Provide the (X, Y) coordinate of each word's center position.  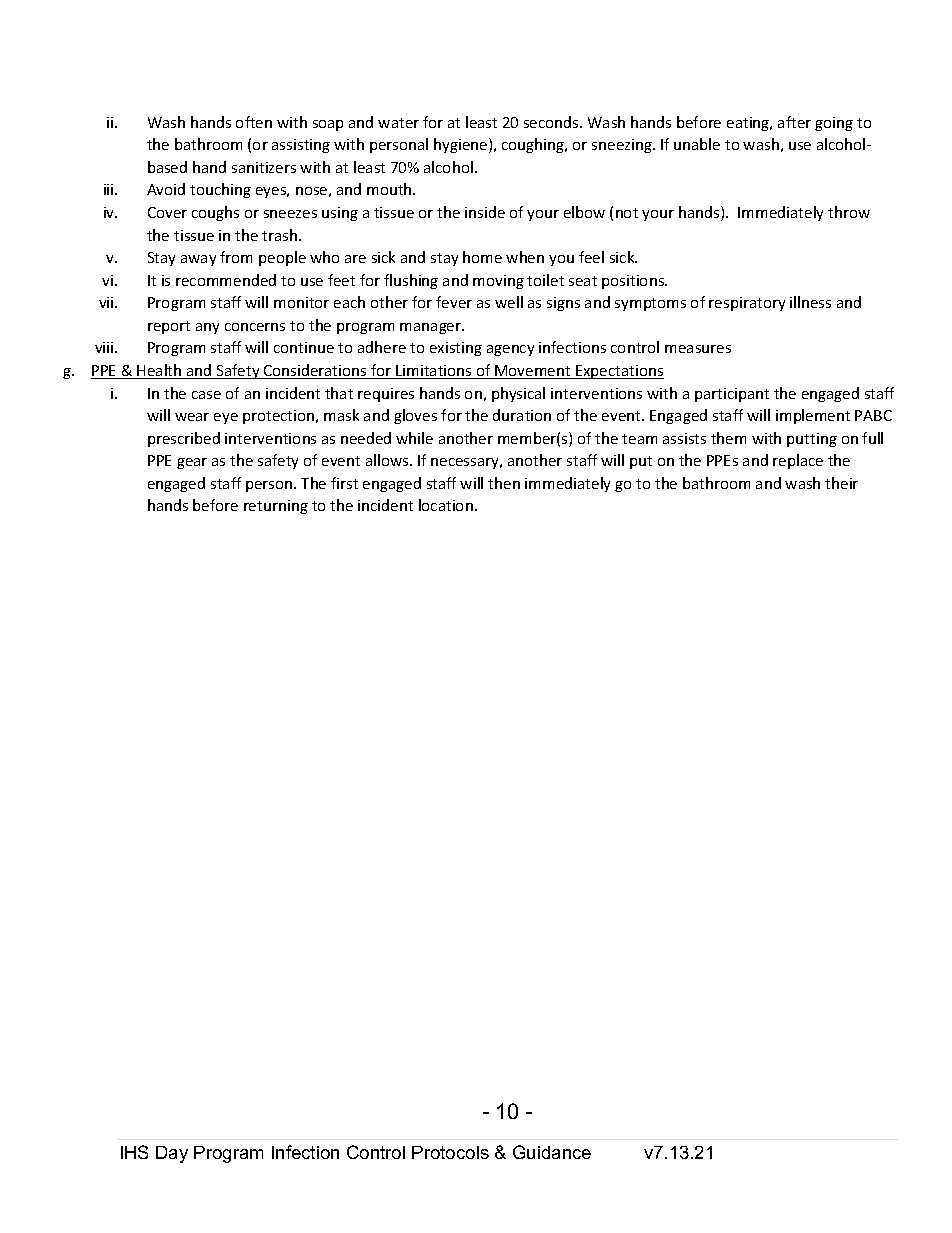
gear (192, 463)
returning (276, 507)
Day (172, 1154)
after (794, 122)
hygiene (462, 145)
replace (798, 461)
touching (220, 190)
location (446, 505)
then (504, 483)
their (841, 483)
